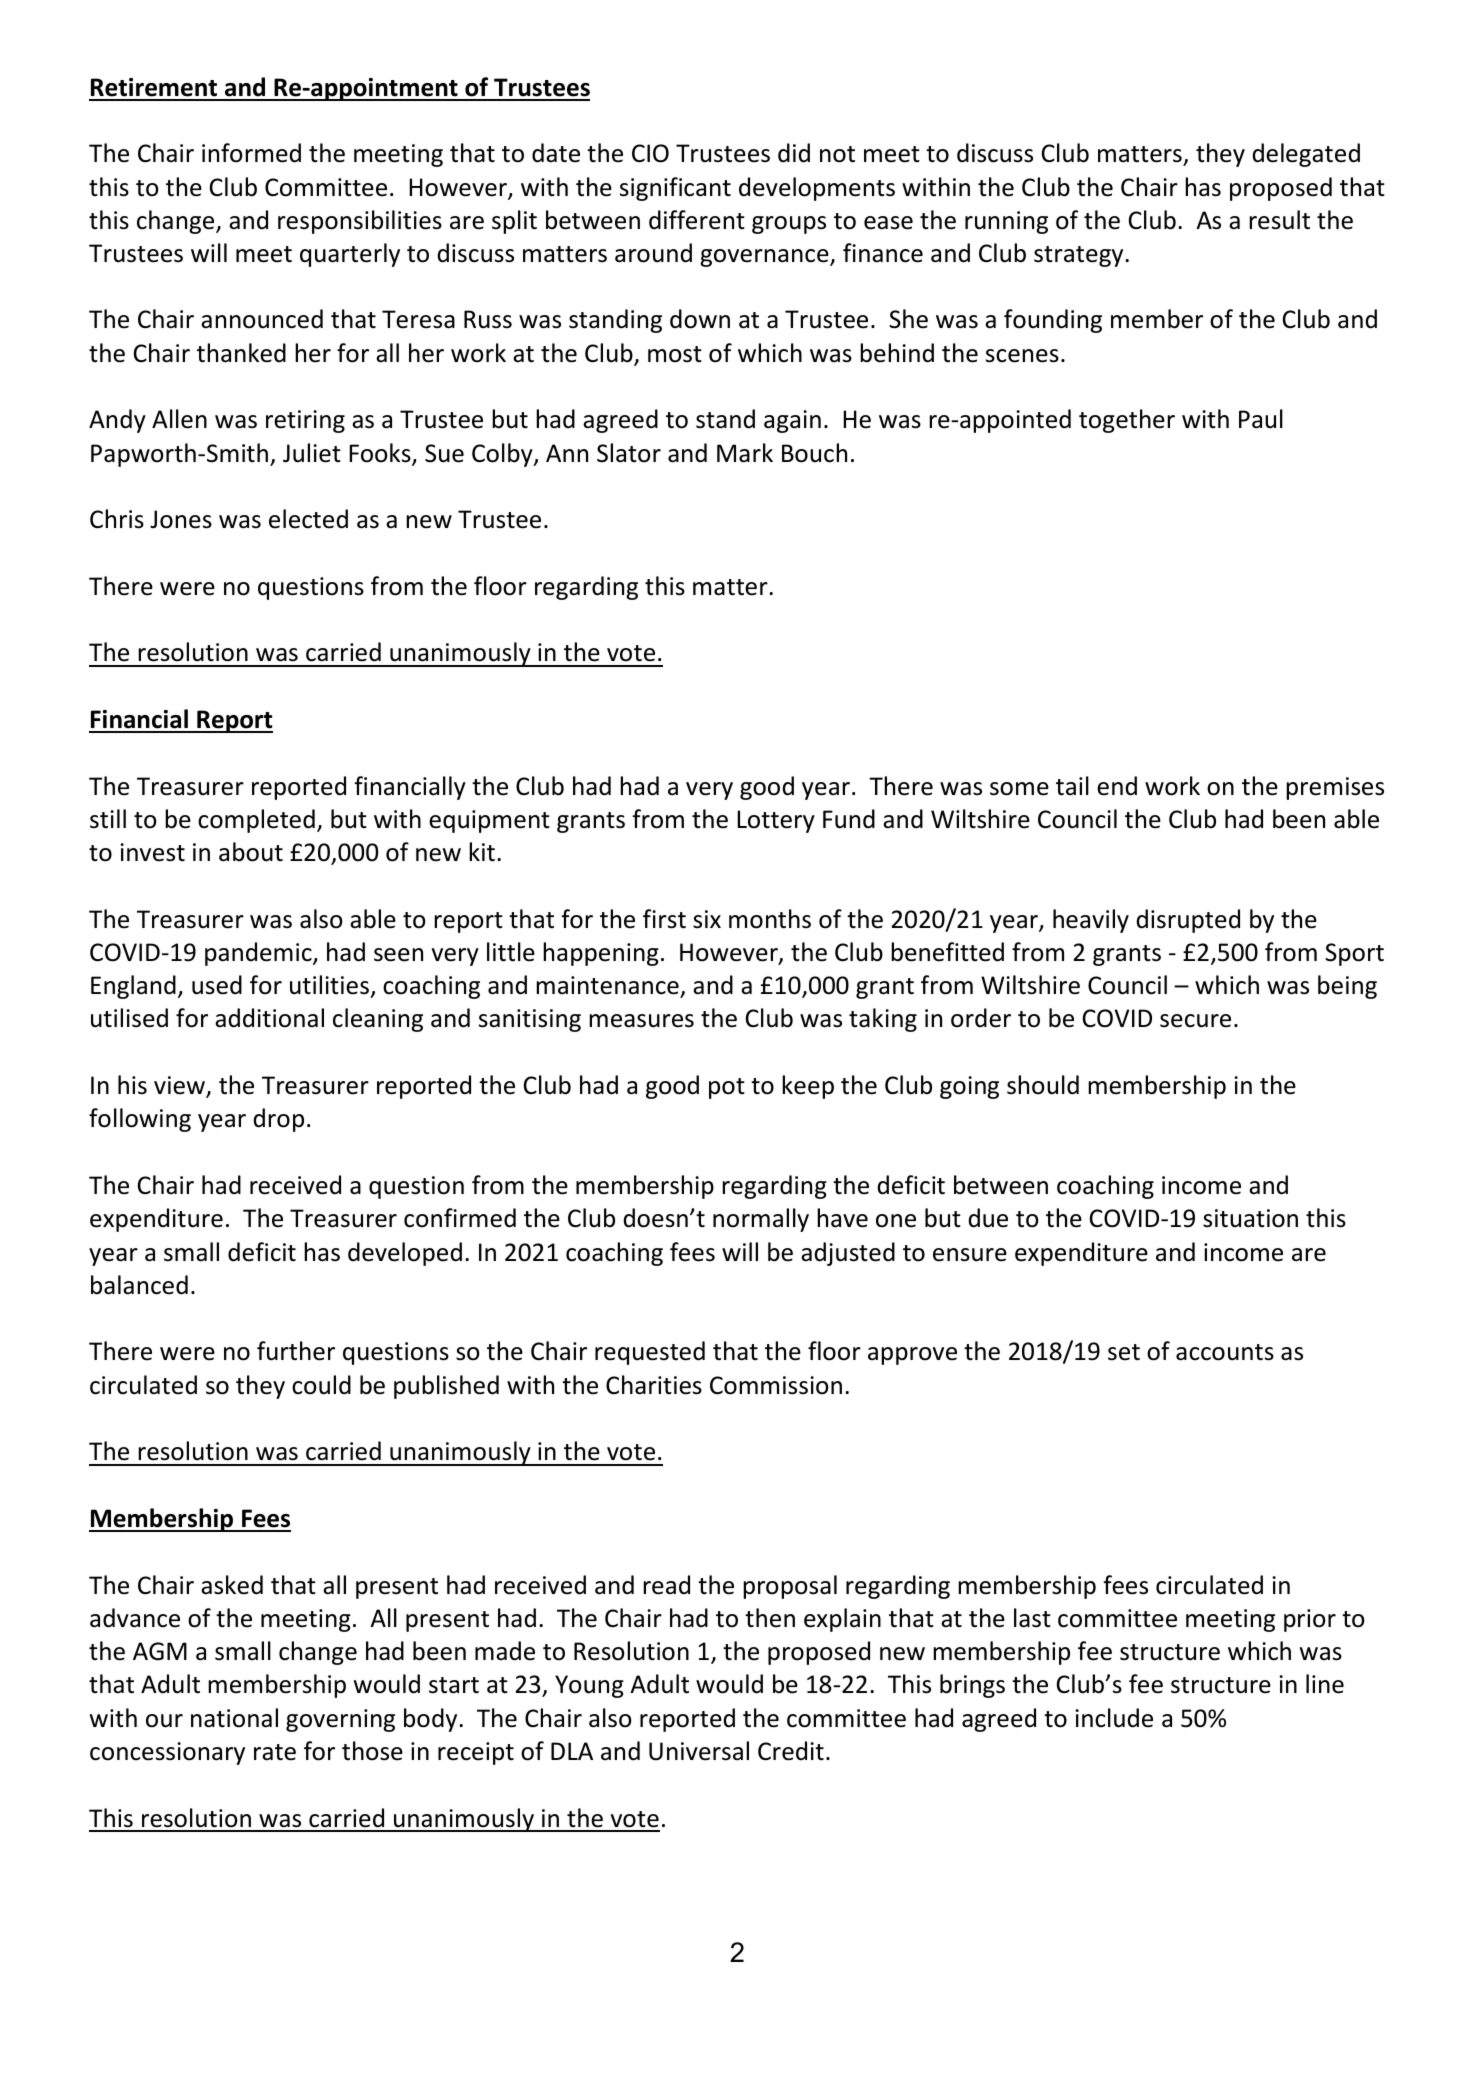 The width and height of the screenshot is (1475, 2087). I want to click on Mark, so click(745, 453).
